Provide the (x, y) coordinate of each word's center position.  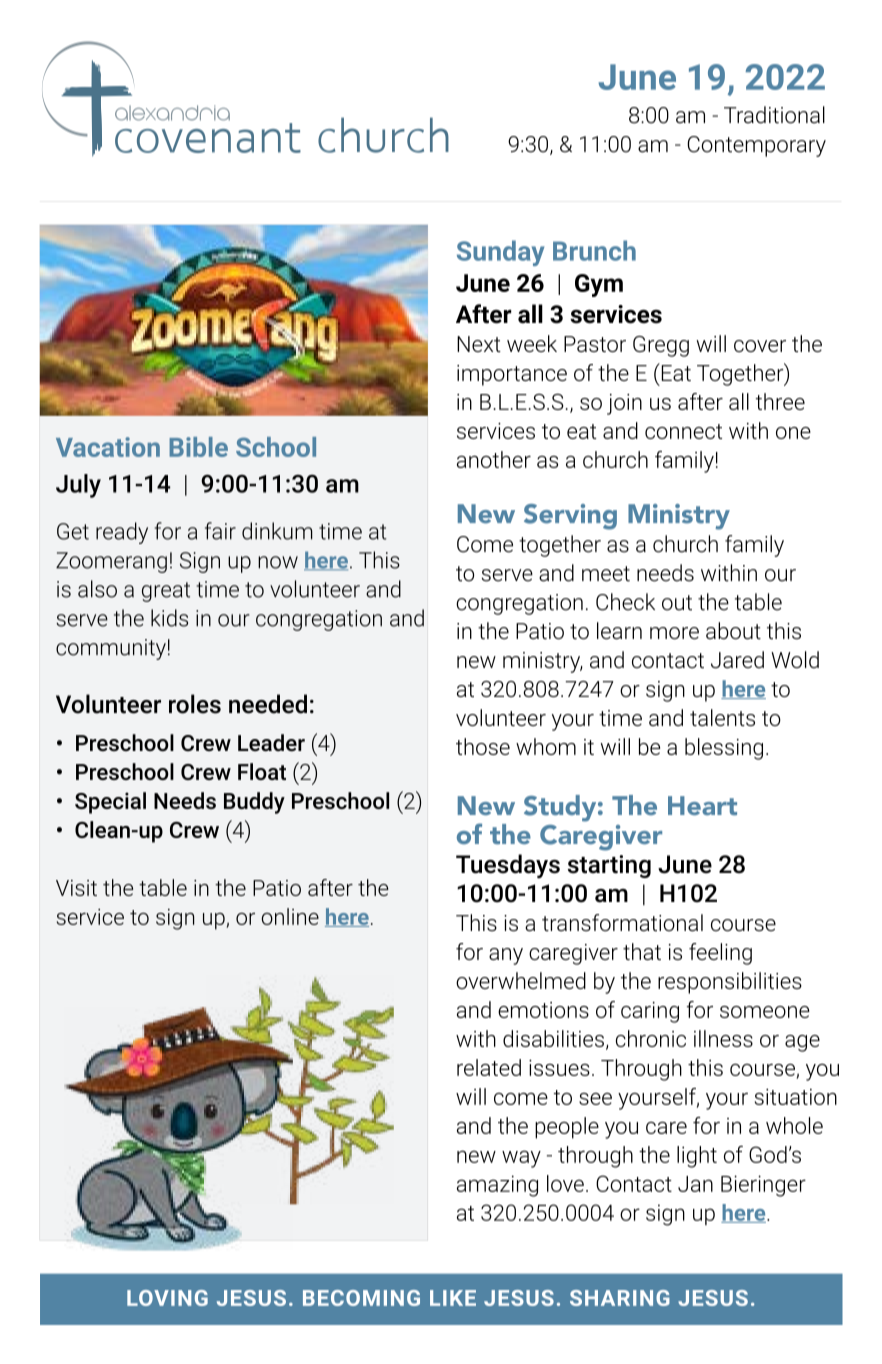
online (290, 916)
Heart (702, 806)
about (733, 631)
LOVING (167, 1298)
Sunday (500, 253)
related (489, 1067)
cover (760, 346)
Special (110, 803)
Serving (570, 517)
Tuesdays (508, 866)
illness (723, 1038)
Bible (198, 447)
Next (479, 344)
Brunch (594, 250)
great (166, 592)
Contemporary (756, 146)
